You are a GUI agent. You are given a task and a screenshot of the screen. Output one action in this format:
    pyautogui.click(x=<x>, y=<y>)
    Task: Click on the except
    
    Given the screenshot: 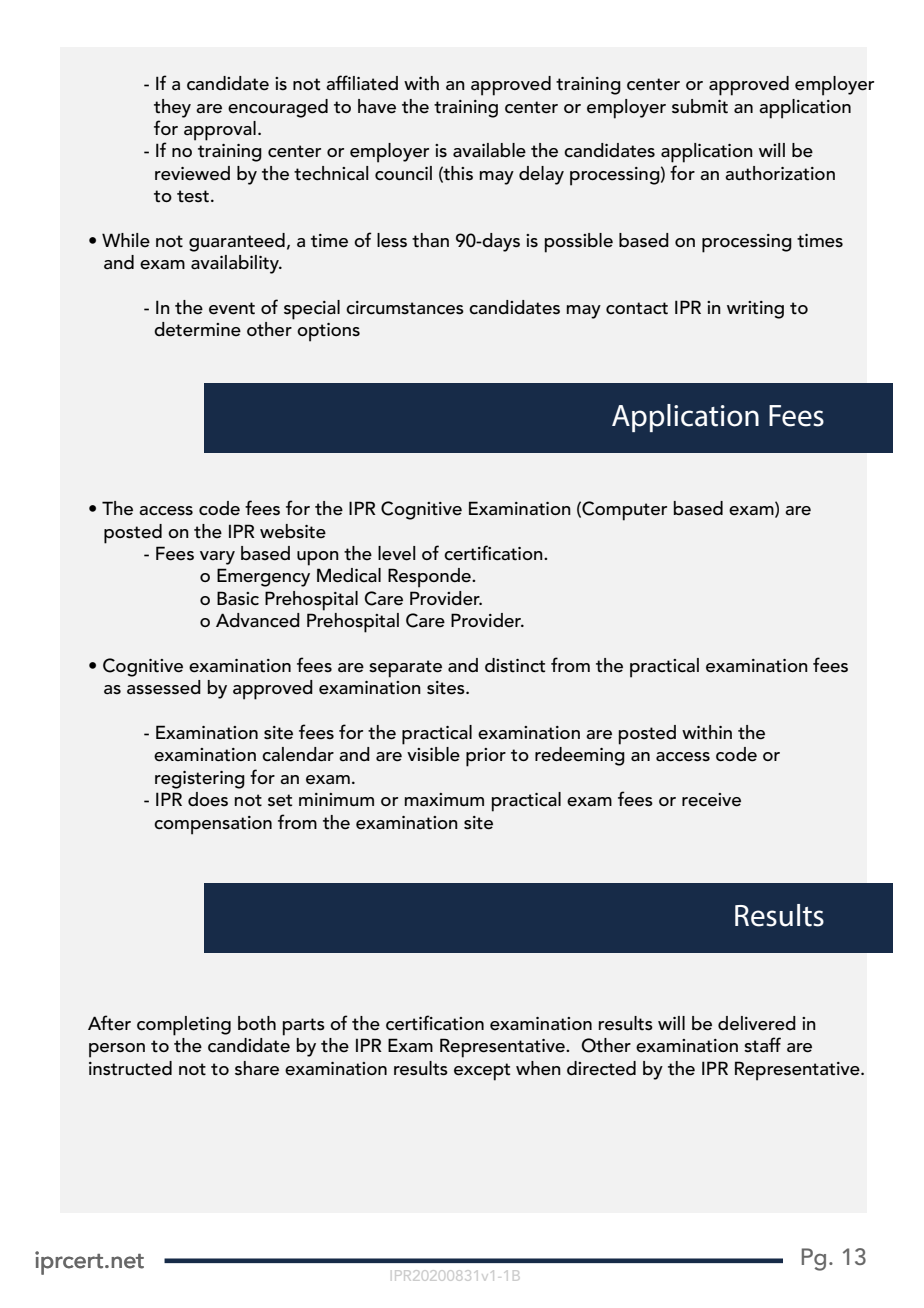 What is the action you would take?
    pyautogui.click(x=482, y=1072)
